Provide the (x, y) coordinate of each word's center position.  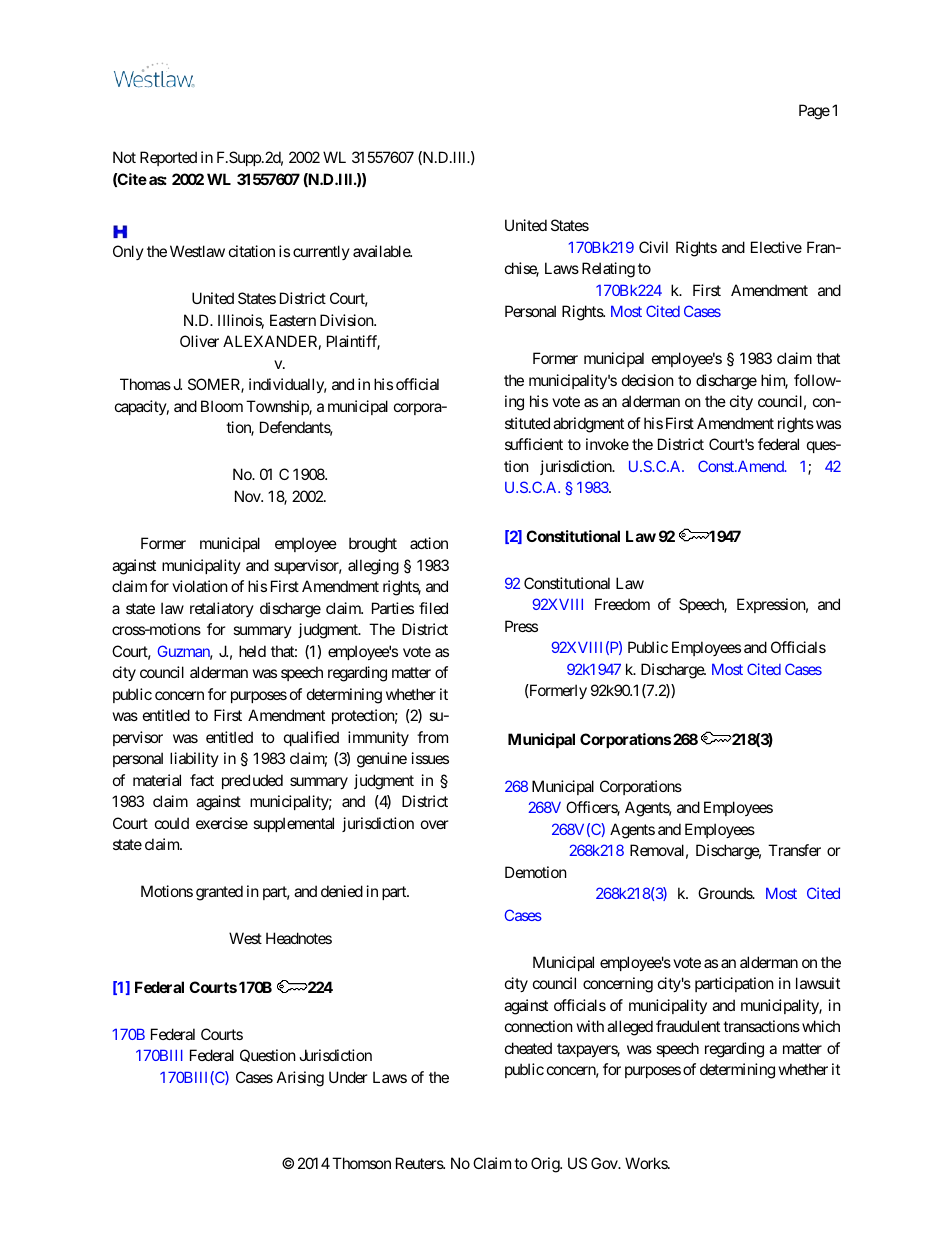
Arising (300, 1079)
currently (321, 252)
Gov (605, 1163)
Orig (546, 1165)
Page (814, 112)
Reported (168, 158)
